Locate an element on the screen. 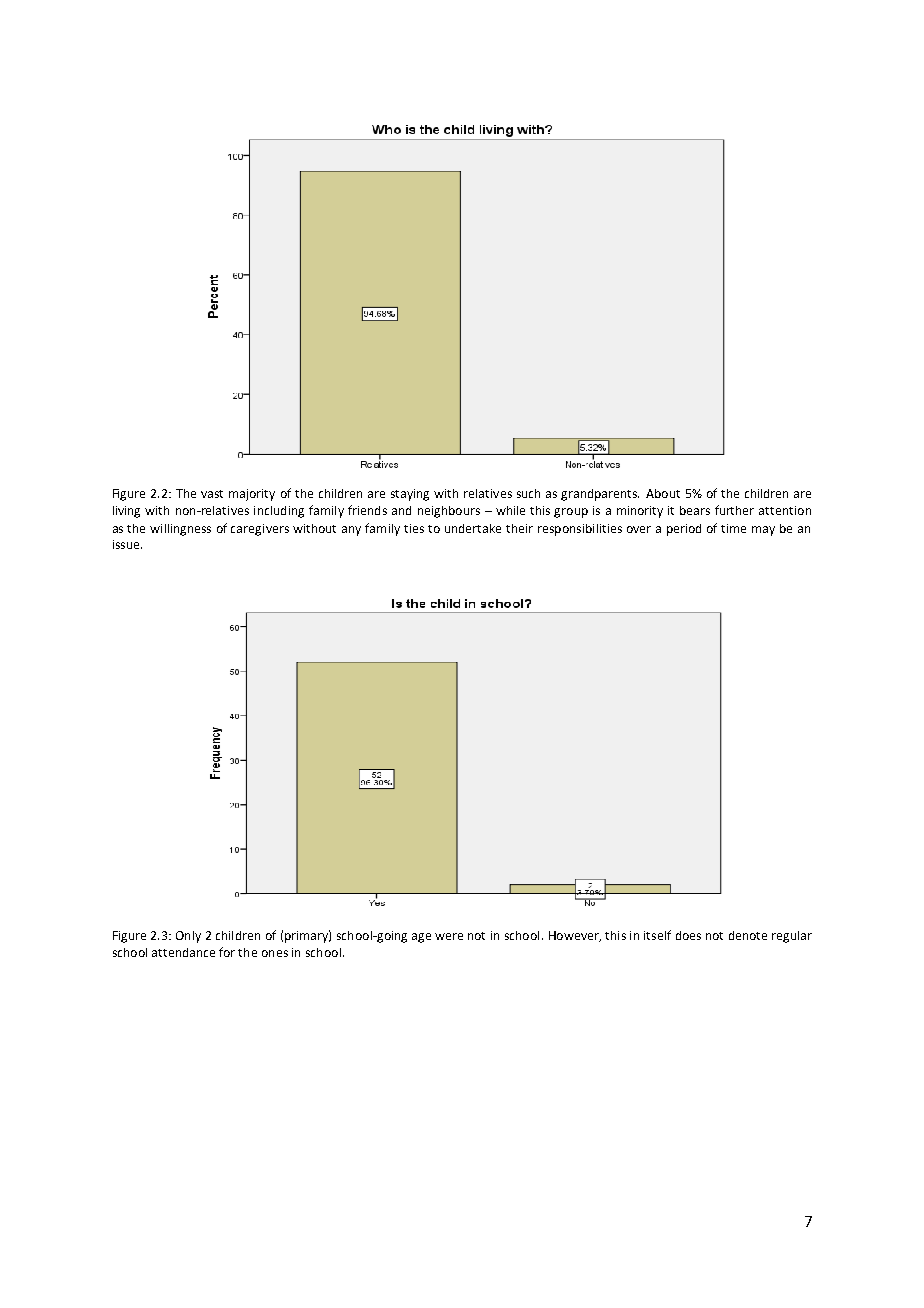 The image size is (924, 1308). issue is located at coordinates (127, 544).
